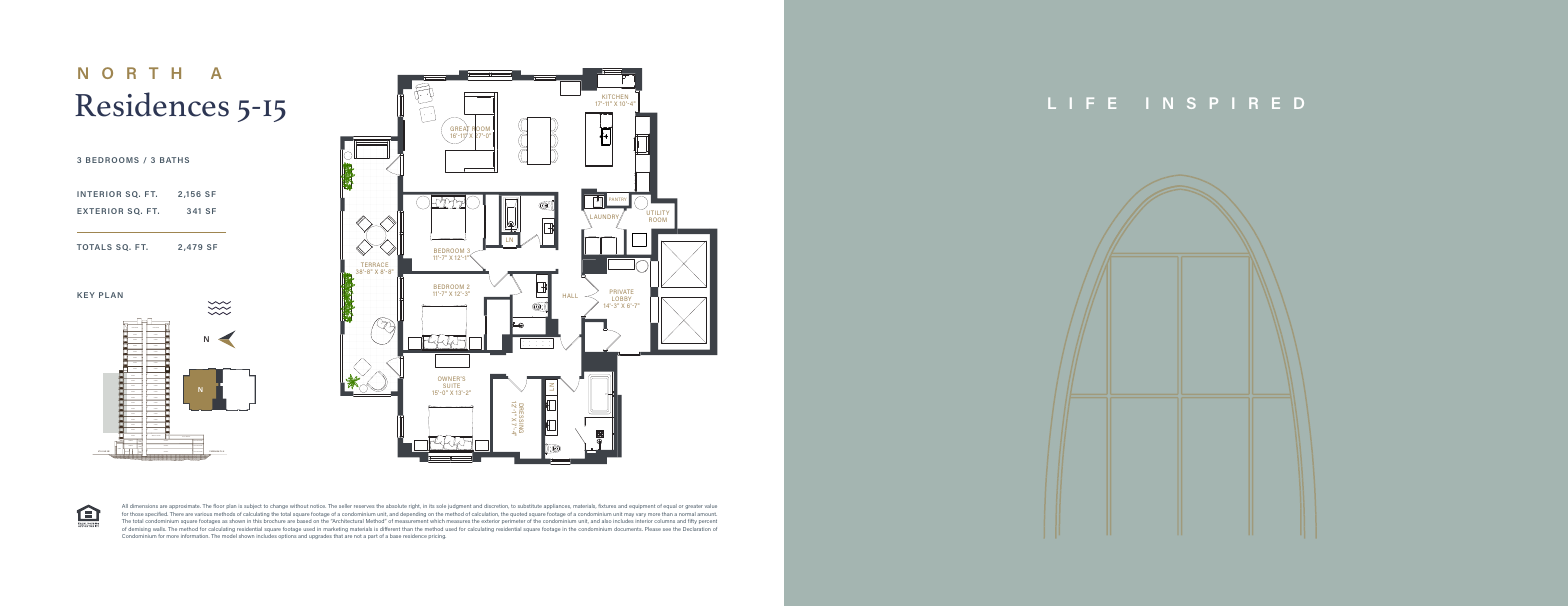 Image resolution: width=1568 pixels, height=606 pixels. What do you see at coordinates (203, 514) in the screenshot?
I see `various` at bounding box center [203, 514].
